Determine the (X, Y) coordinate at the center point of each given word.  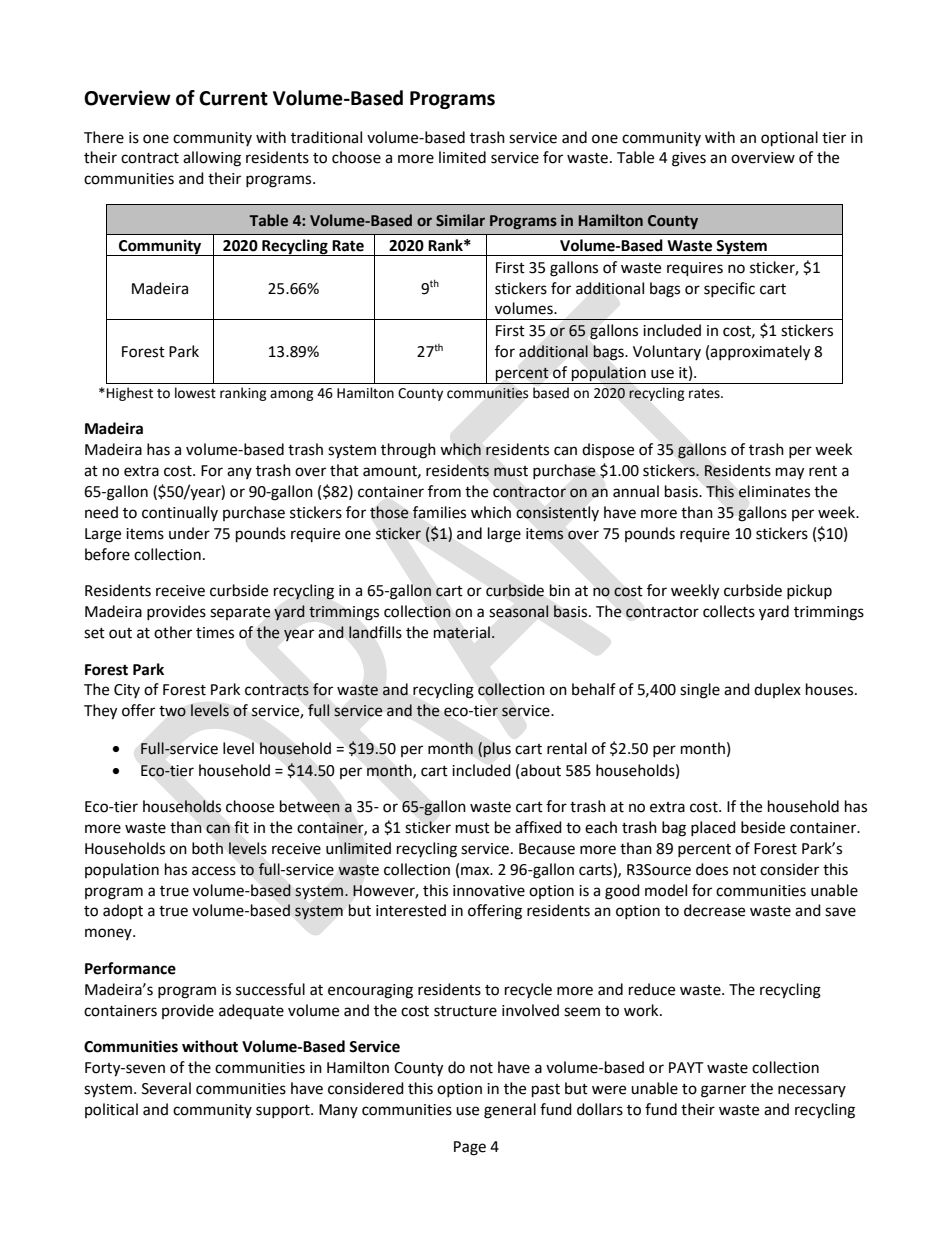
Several (166, 1088)
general (510, 1111)
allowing (212, 159)
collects (729, 611)
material (462, 632)
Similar (460, 220)
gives (689, 159)
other (173, 632)
